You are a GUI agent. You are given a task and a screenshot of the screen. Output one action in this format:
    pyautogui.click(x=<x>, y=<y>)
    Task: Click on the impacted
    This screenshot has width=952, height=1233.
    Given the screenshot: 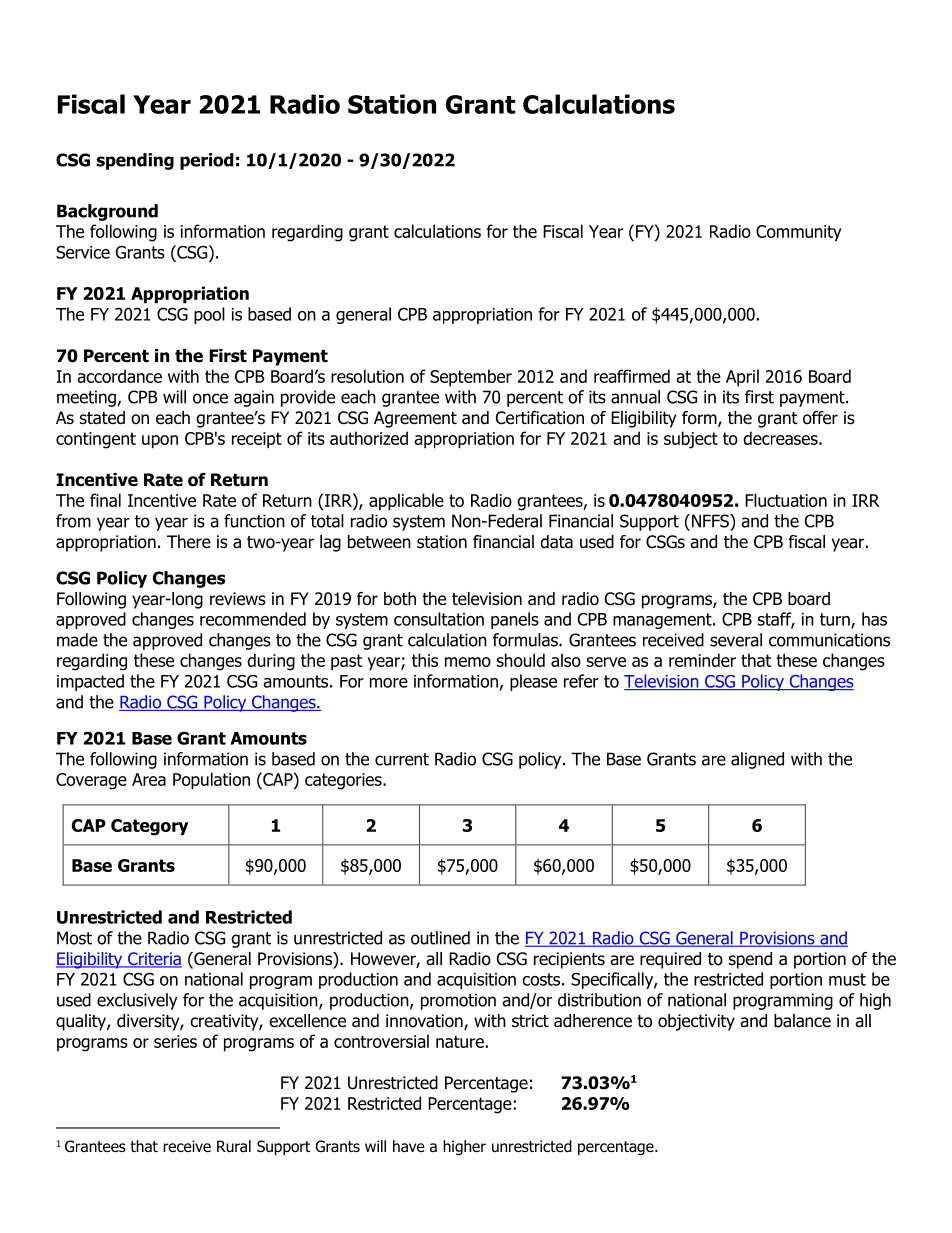 What is the action you would take?
    pyautogui.click(x=90, y=682)
